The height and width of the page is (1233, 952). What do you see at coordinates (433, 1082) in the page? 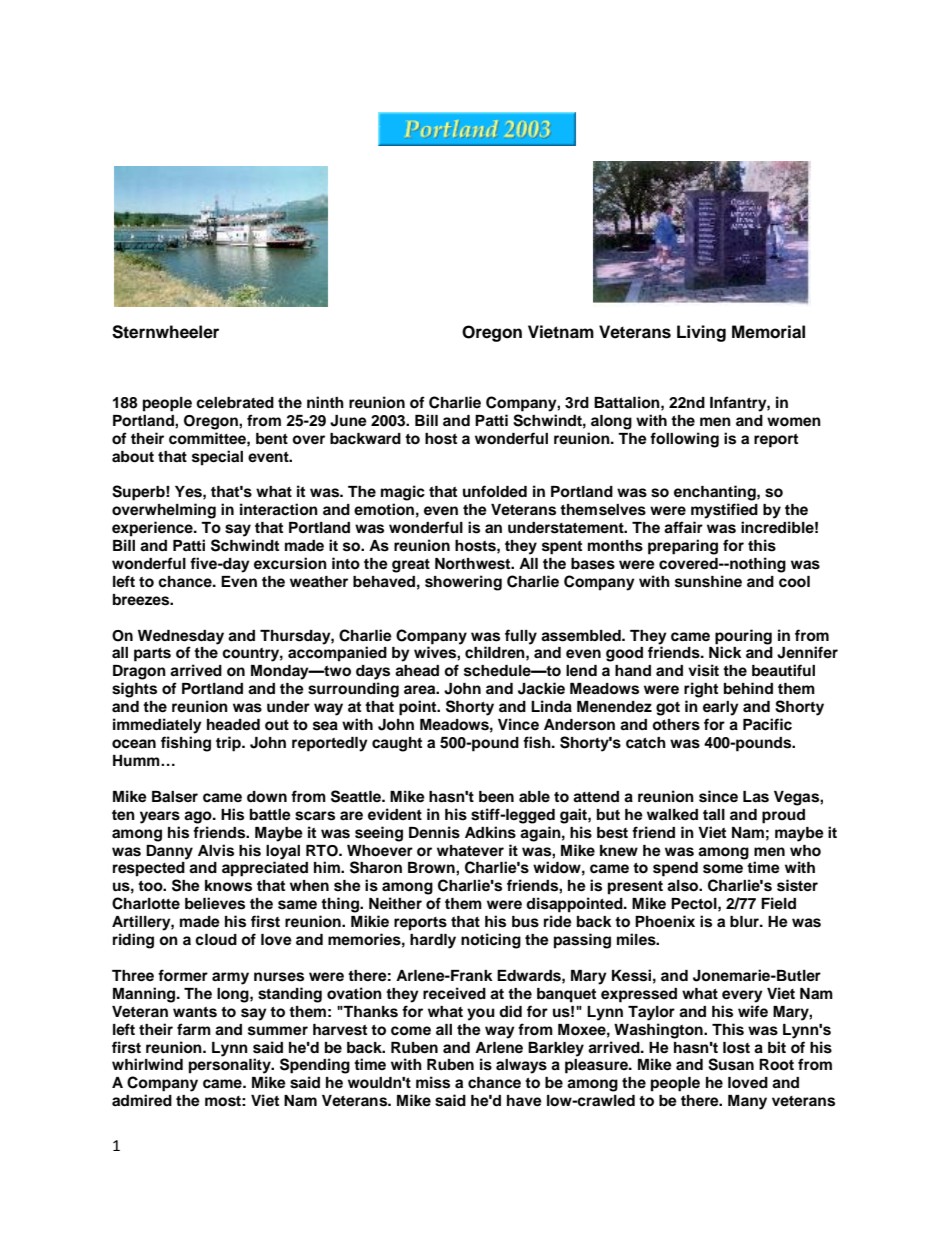
I see `miss` at bounding box center [433, 1082].
